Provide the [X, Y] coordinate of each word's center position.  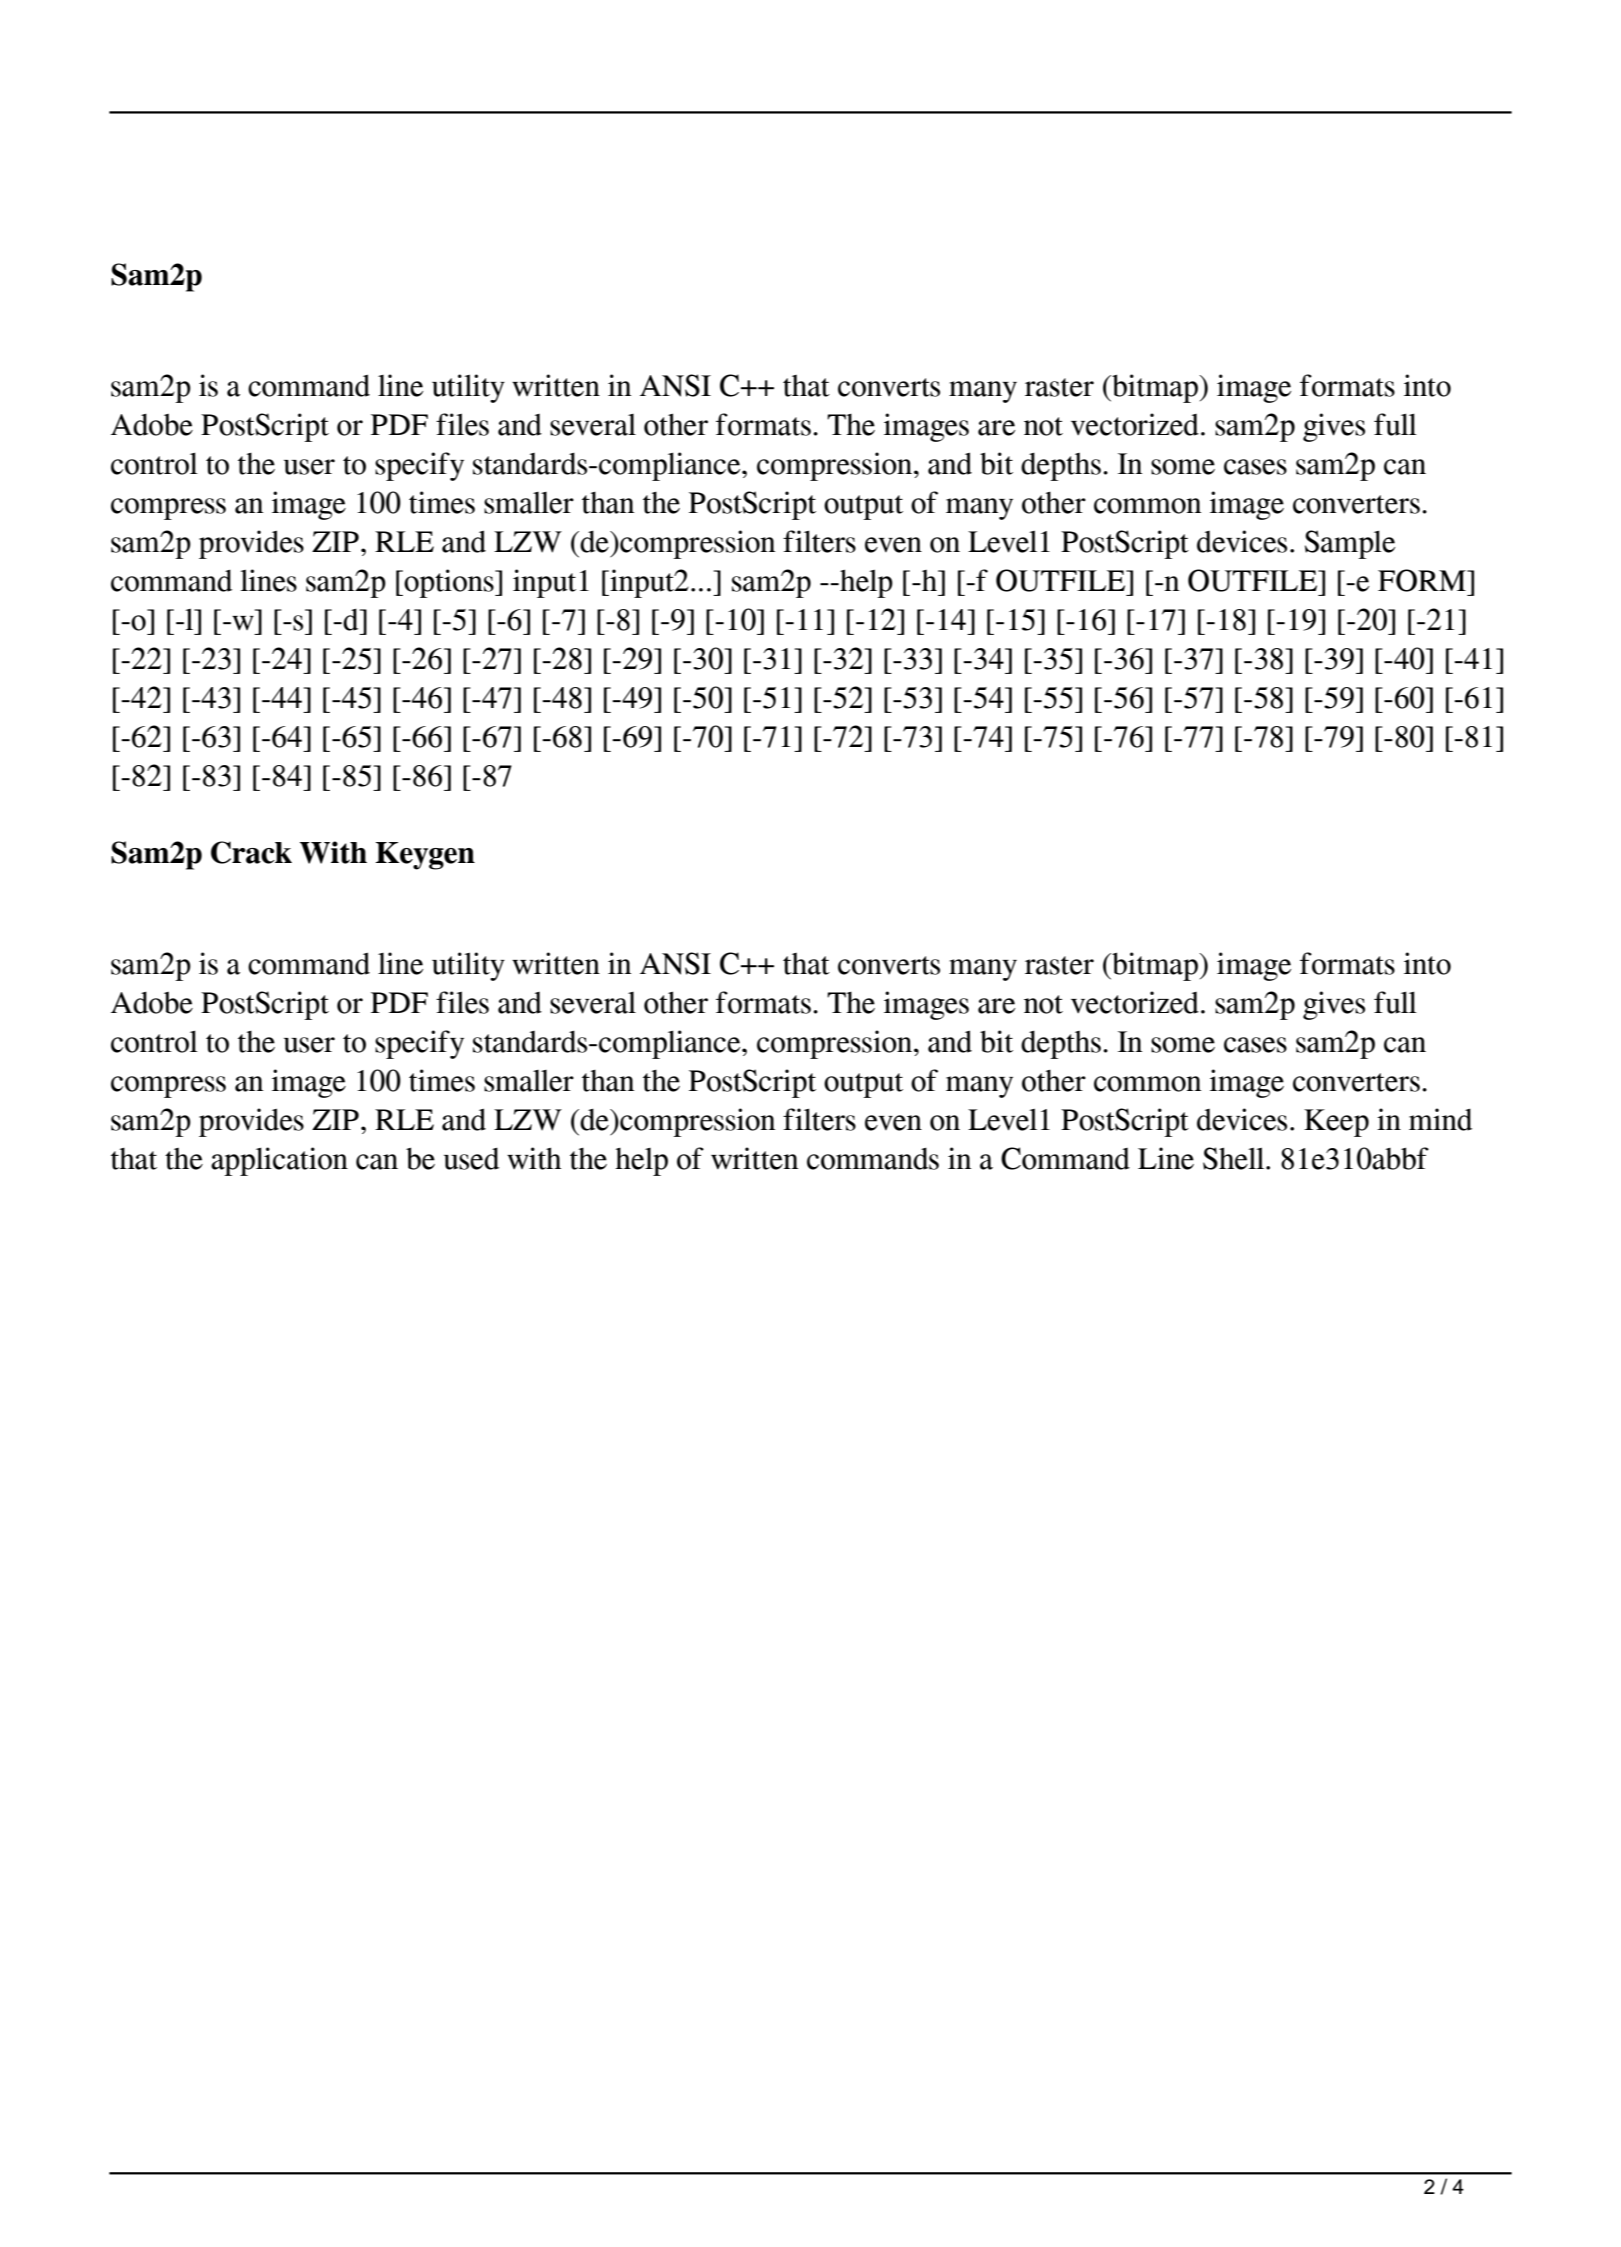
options [450, 583]
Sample [1350, 544]
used [471, 1159]
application [279, 1161]
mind [1440, 1119]
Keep [1336, 1123]
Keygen [425, 856]
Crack [251, 852]
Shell [1235, 1158]
